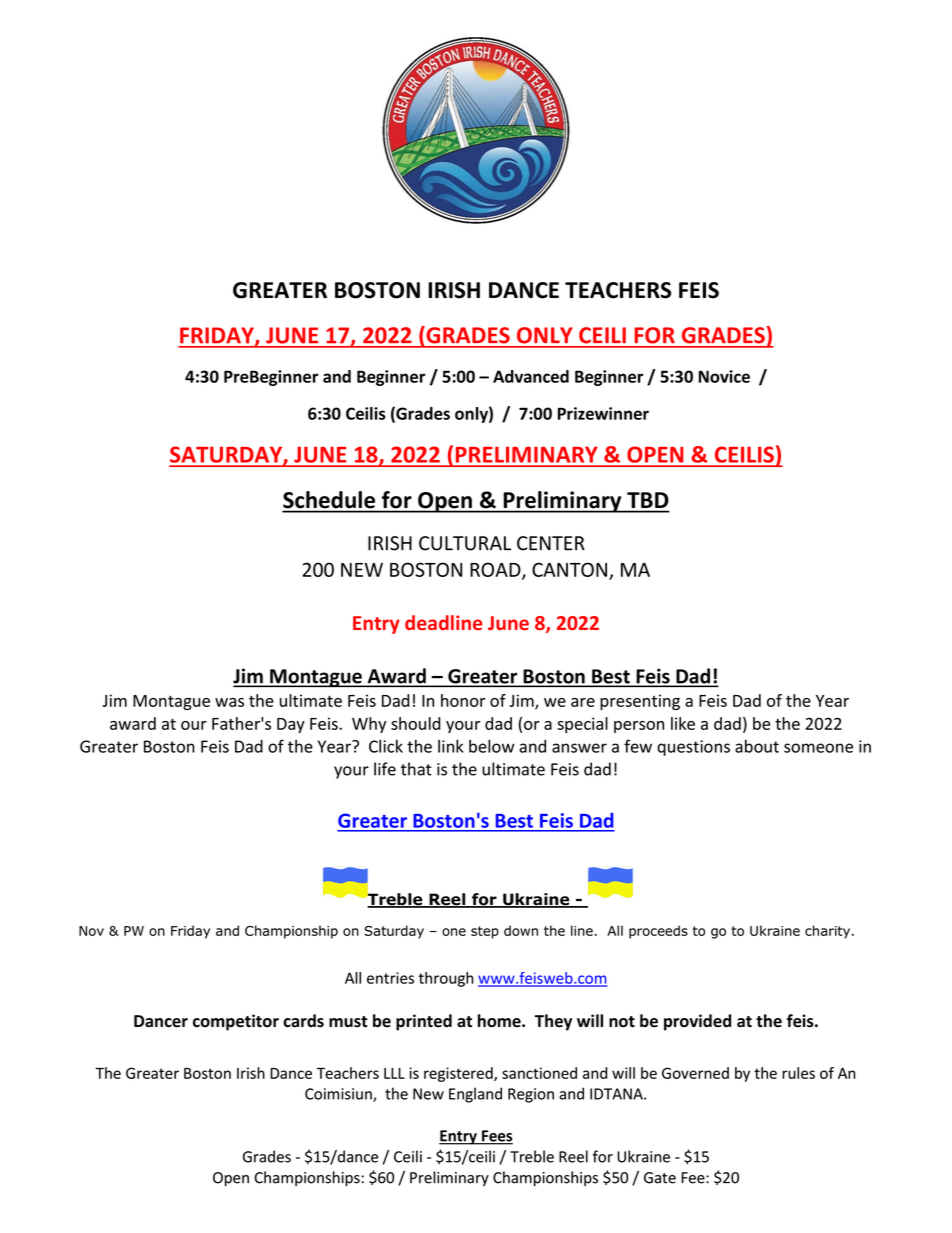  I want to click on Advanced, so click(531, 376).
